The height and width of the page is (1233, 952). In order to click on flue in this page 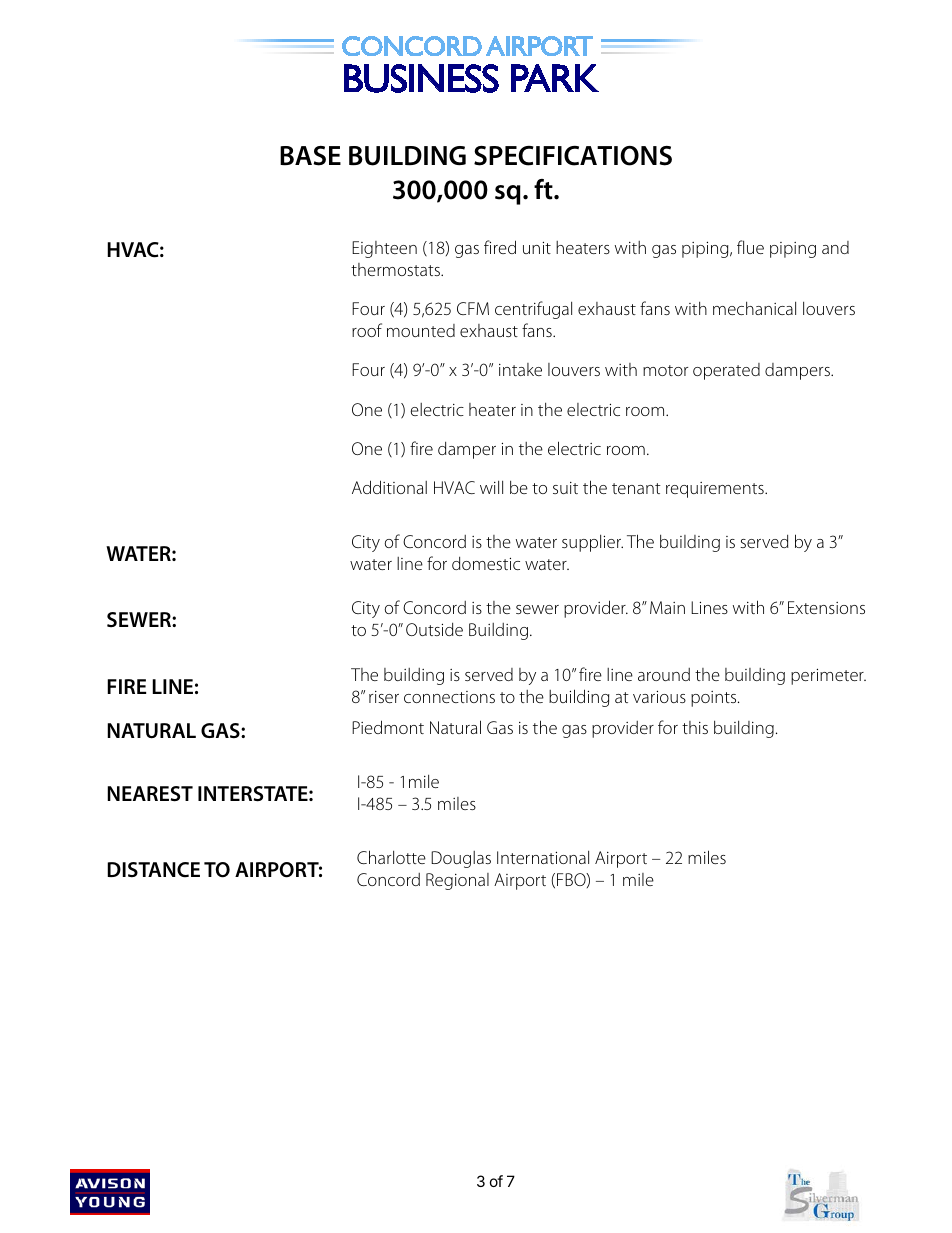, I will do `click(750, 247)`.
